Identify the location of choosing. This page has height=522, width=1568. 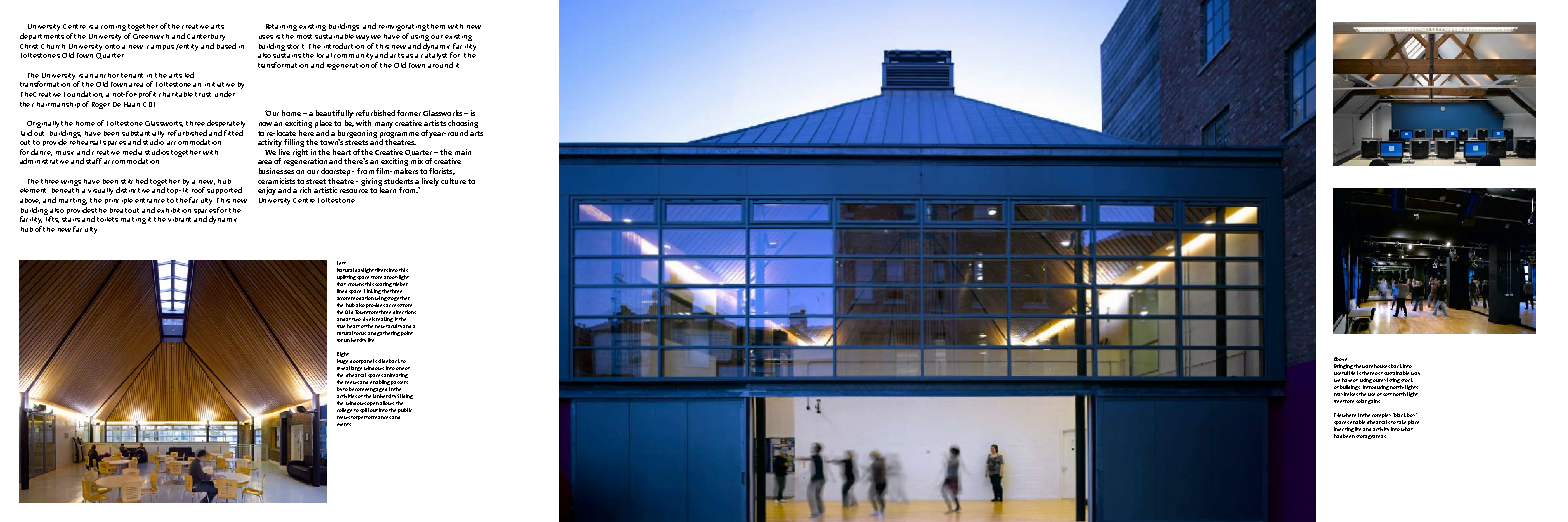
(463, 124).
